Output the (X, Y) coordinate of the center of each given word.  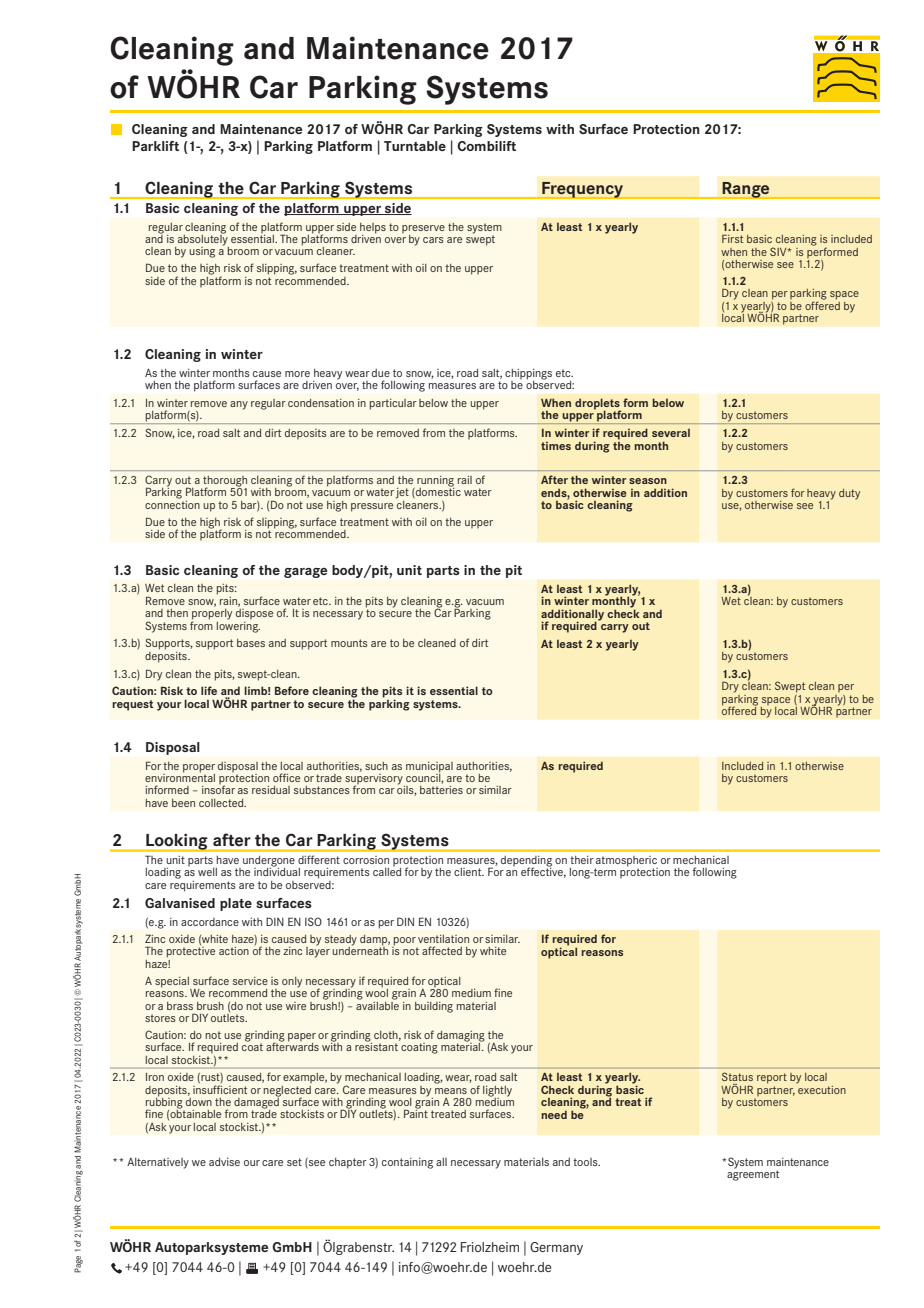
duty (849, 494)
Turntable (415, 146)
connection (172, 503)
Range (746, 190)
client (469, 872)
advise (224, 1162)
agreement (753, 1174)
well (207, 872)
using (202, 252)
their (582, 860)
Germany (556, 1248)
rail (465, 480)
